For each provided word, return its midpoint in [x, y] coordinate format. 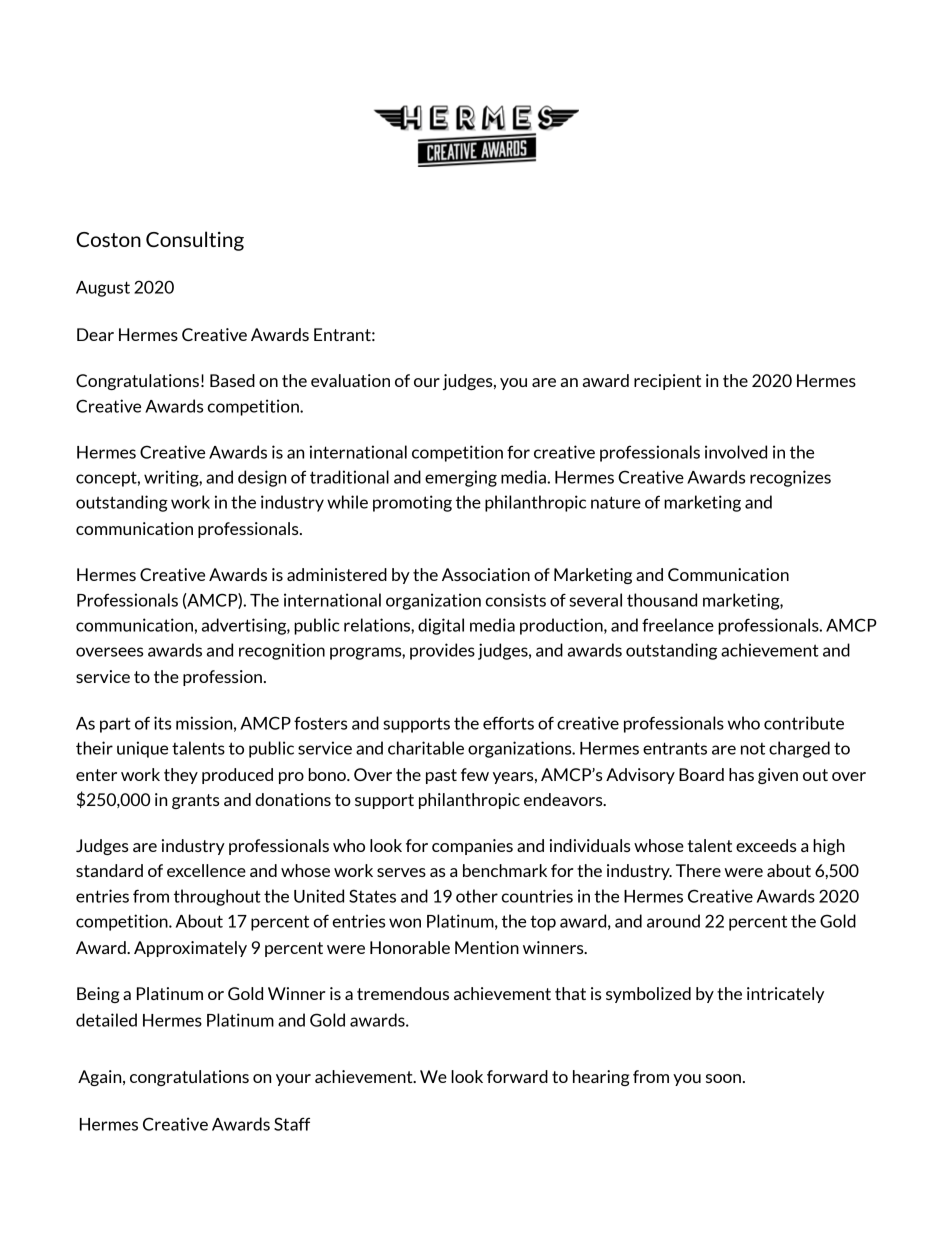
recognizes [790, 478]
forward [517, 1076]
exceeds [766, 845]
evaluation [350, 380]
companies [472, 847]
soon [723, 1078]
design [262, 478]
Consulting [195, 241]
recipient [667, 382]
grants [195, 801]
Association [486, 574]
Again [101, 1078]
